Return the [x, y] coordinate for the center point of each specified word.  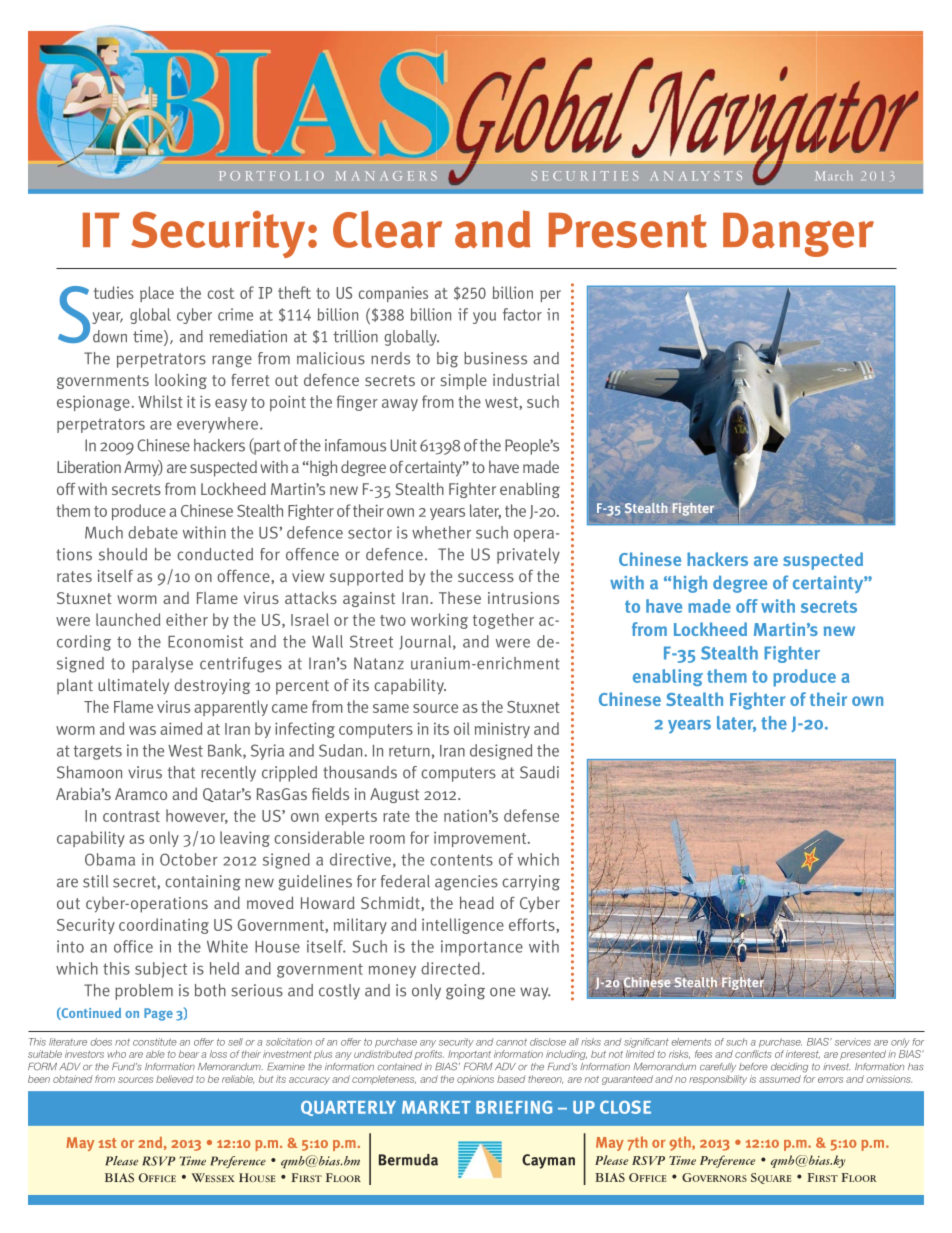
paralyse [162, 665]
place [157, 294]
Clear [387, 229]
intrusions [523, 598]
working [439, 621]
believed [174, 1079]
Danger [798, 235]
